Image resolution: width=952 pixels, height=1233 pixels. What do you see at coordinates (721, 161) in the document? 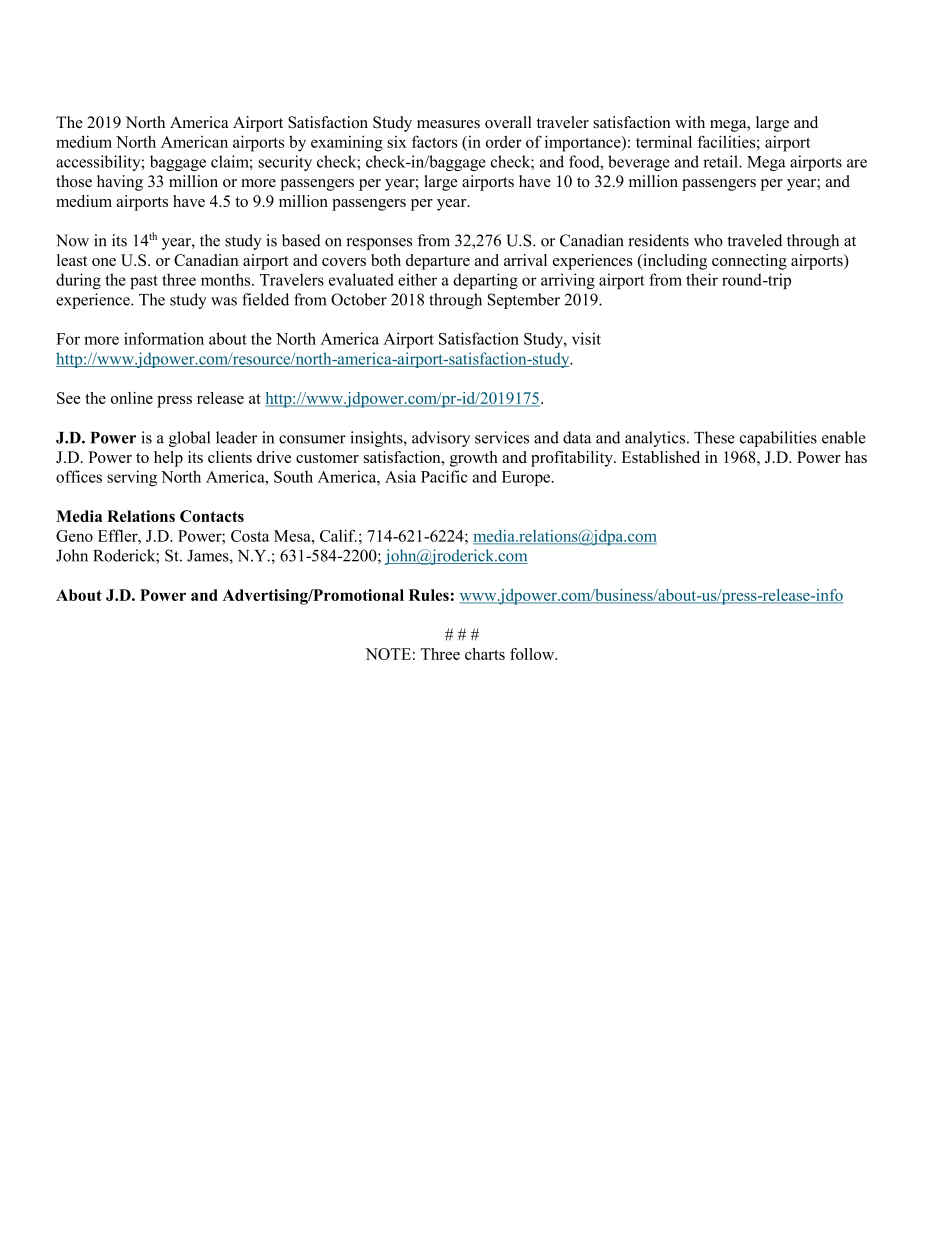
I see `retail` at bounding box center [721, 161].
